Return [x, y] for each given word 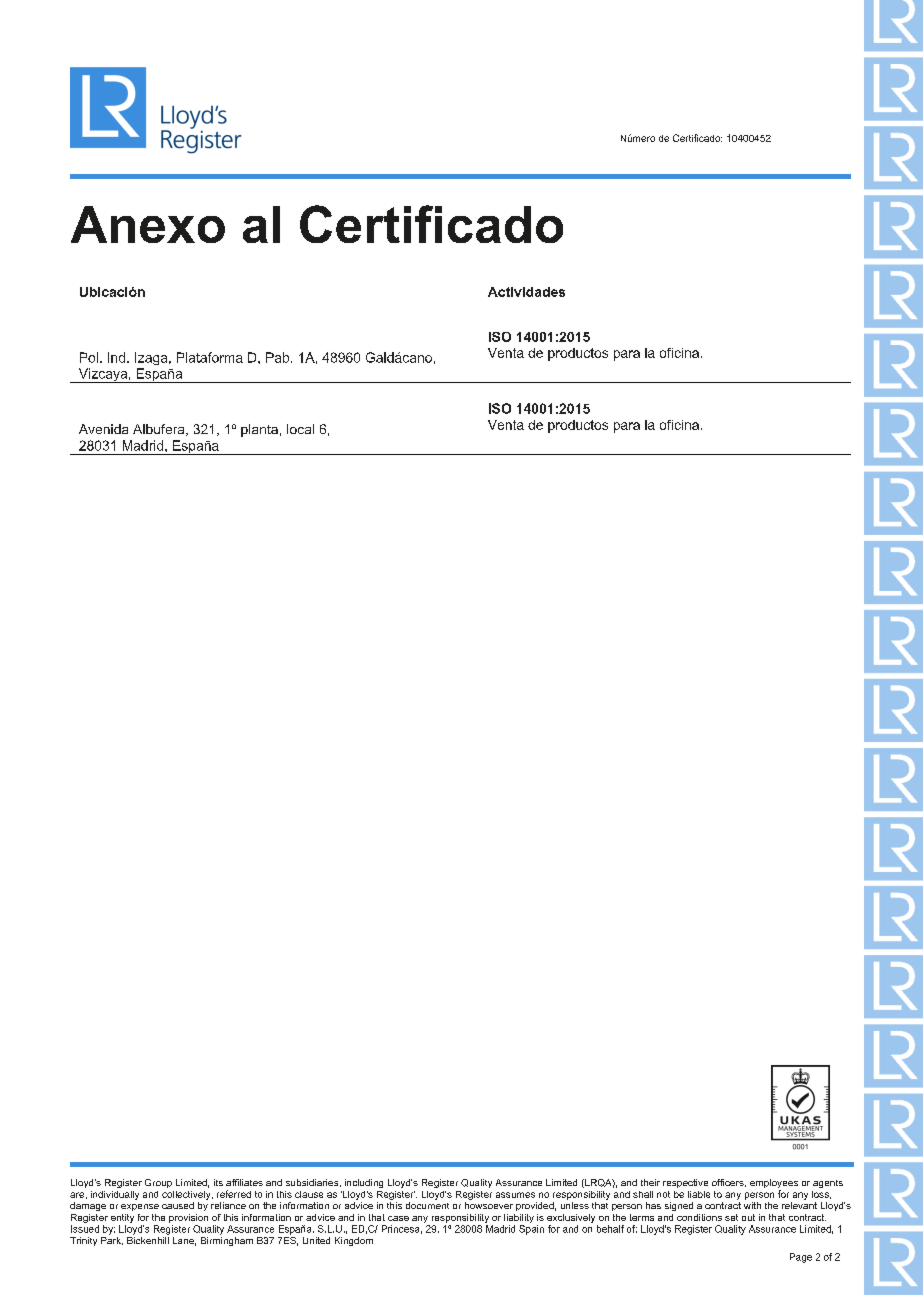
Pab [279, 357]
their [650, 1182]
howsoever [489, 1205]
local [300, 429]
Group [158, 1183]
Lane [184, 1241]
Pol [89, 357]
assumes [515, 1195]
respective [685, 1183]
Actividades [526, 292]
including [364, 1183]
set [731, 1217]
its [218, 1182]
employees [774, 1185]
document [427, 1205]
